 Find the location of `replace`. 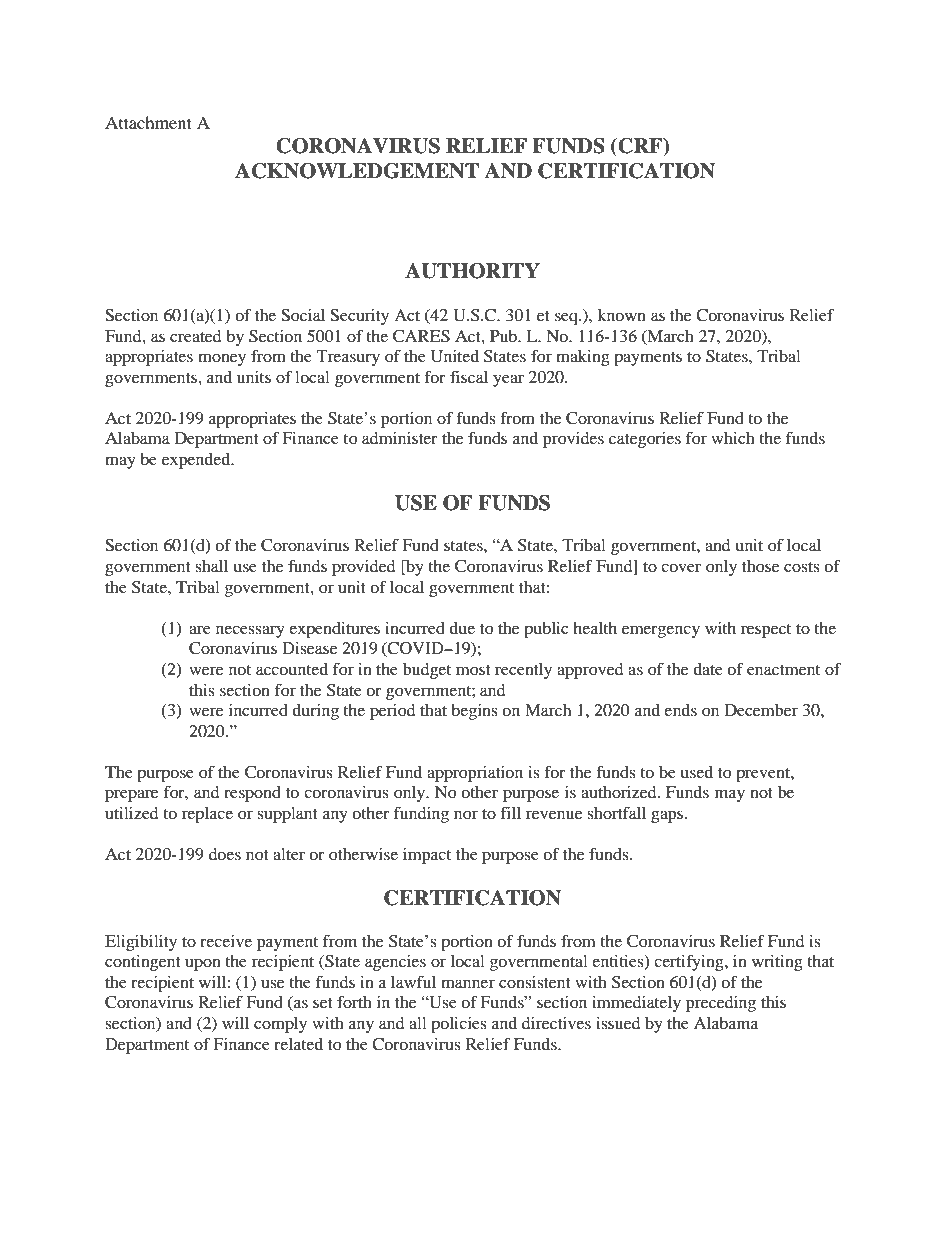

replace is located at coordinates (207, 815).
